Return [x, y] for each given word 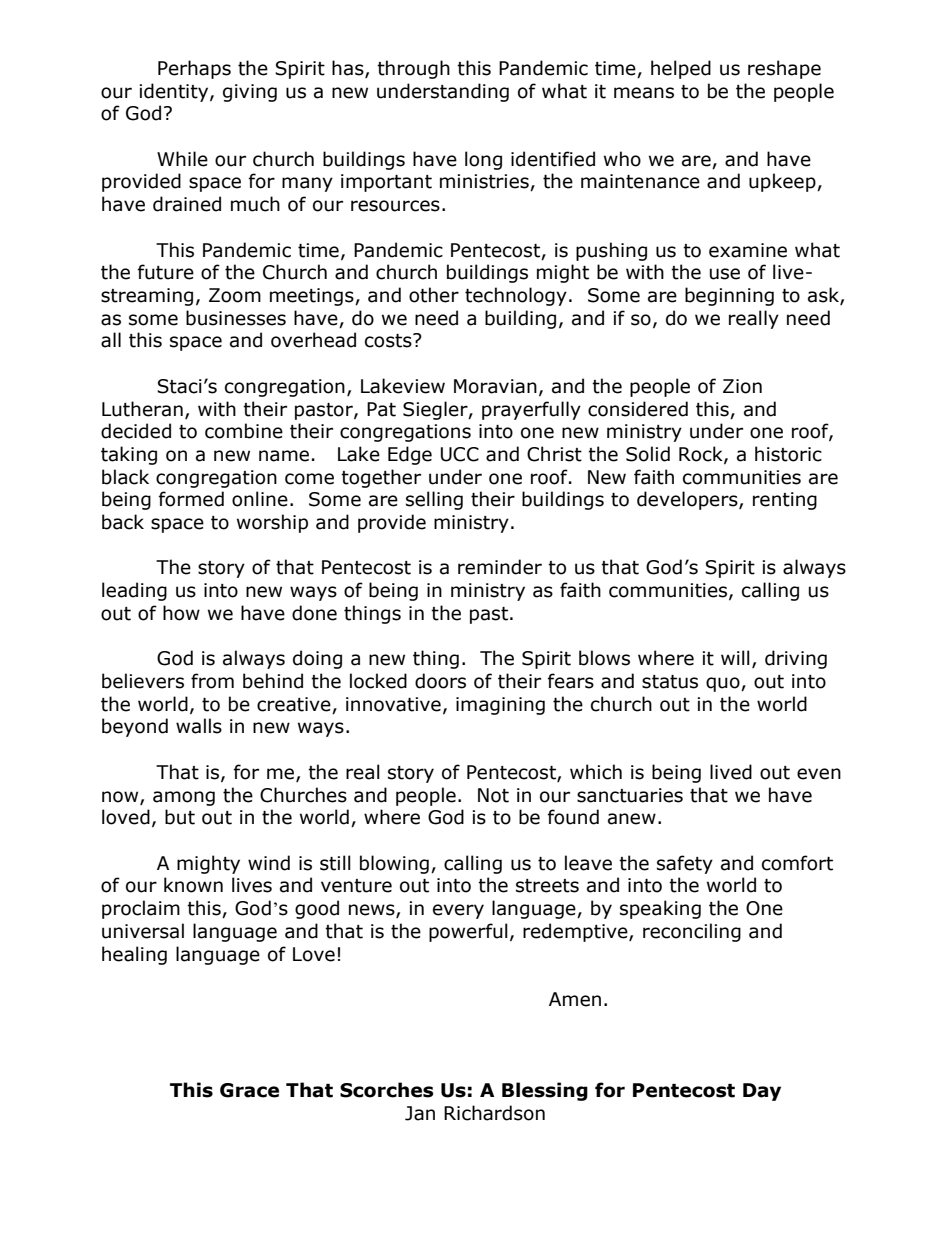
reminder [500, 567]
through [413, 69]
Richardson [494, 1113]
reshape [784, 69]
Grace [249, 1090]
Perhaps [194, 69]
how [181, 613]
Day [762, 1092]
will [735, 657]
